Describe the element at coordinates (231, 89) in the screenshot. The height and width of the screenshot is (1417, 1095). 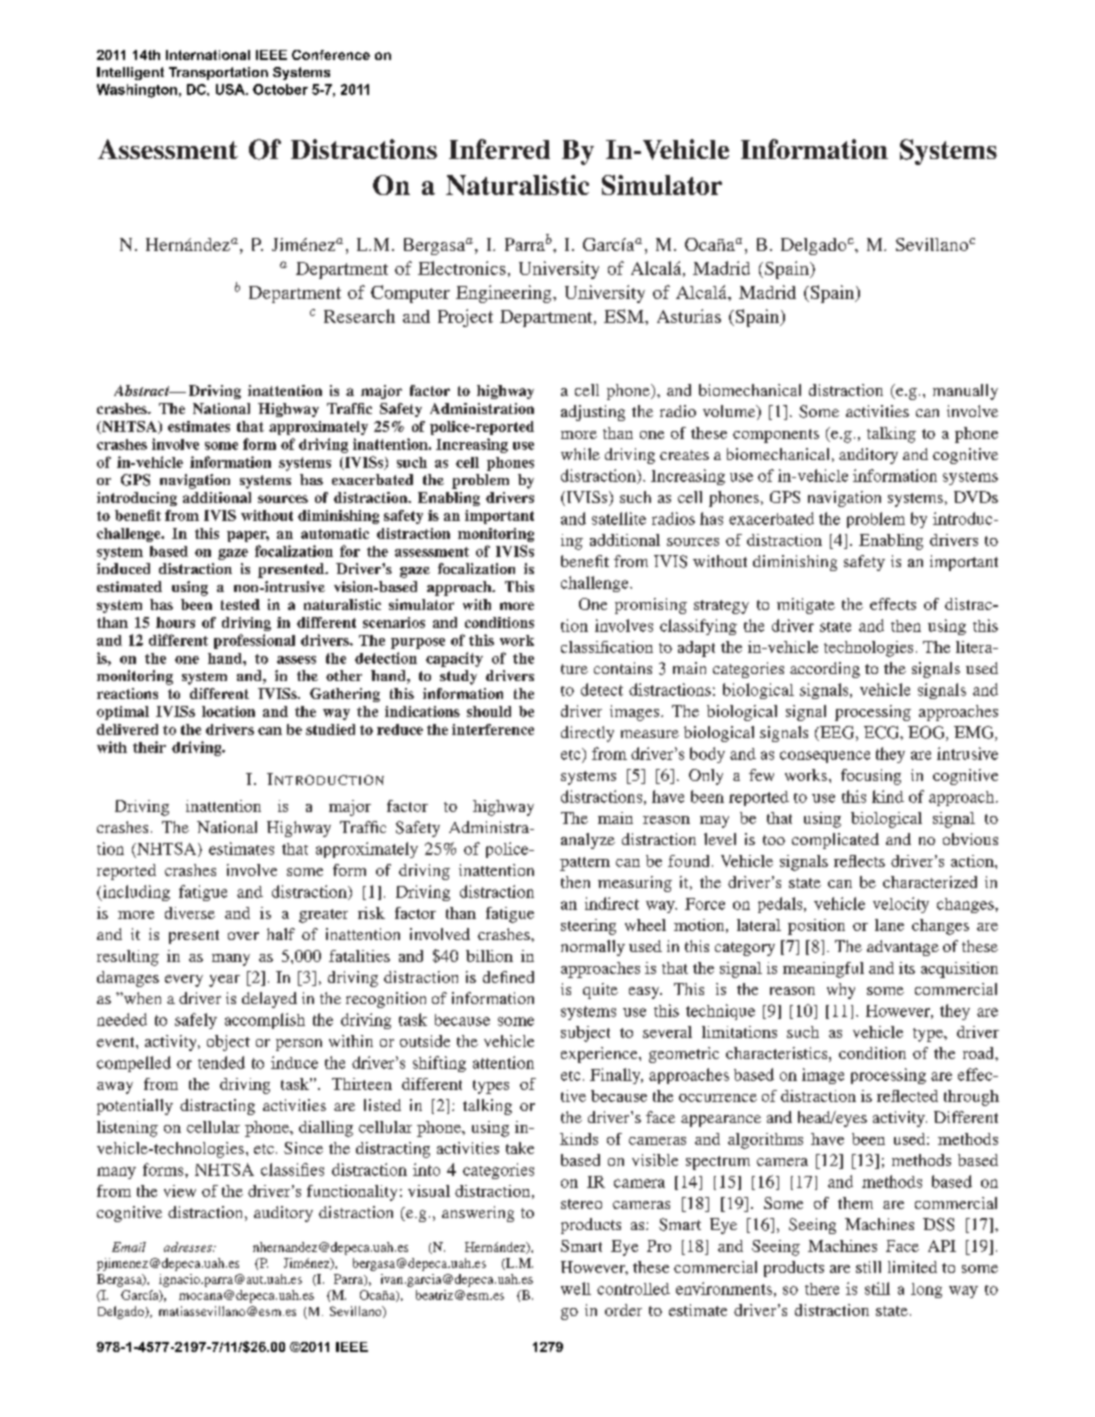
I see `USA` at that location.
